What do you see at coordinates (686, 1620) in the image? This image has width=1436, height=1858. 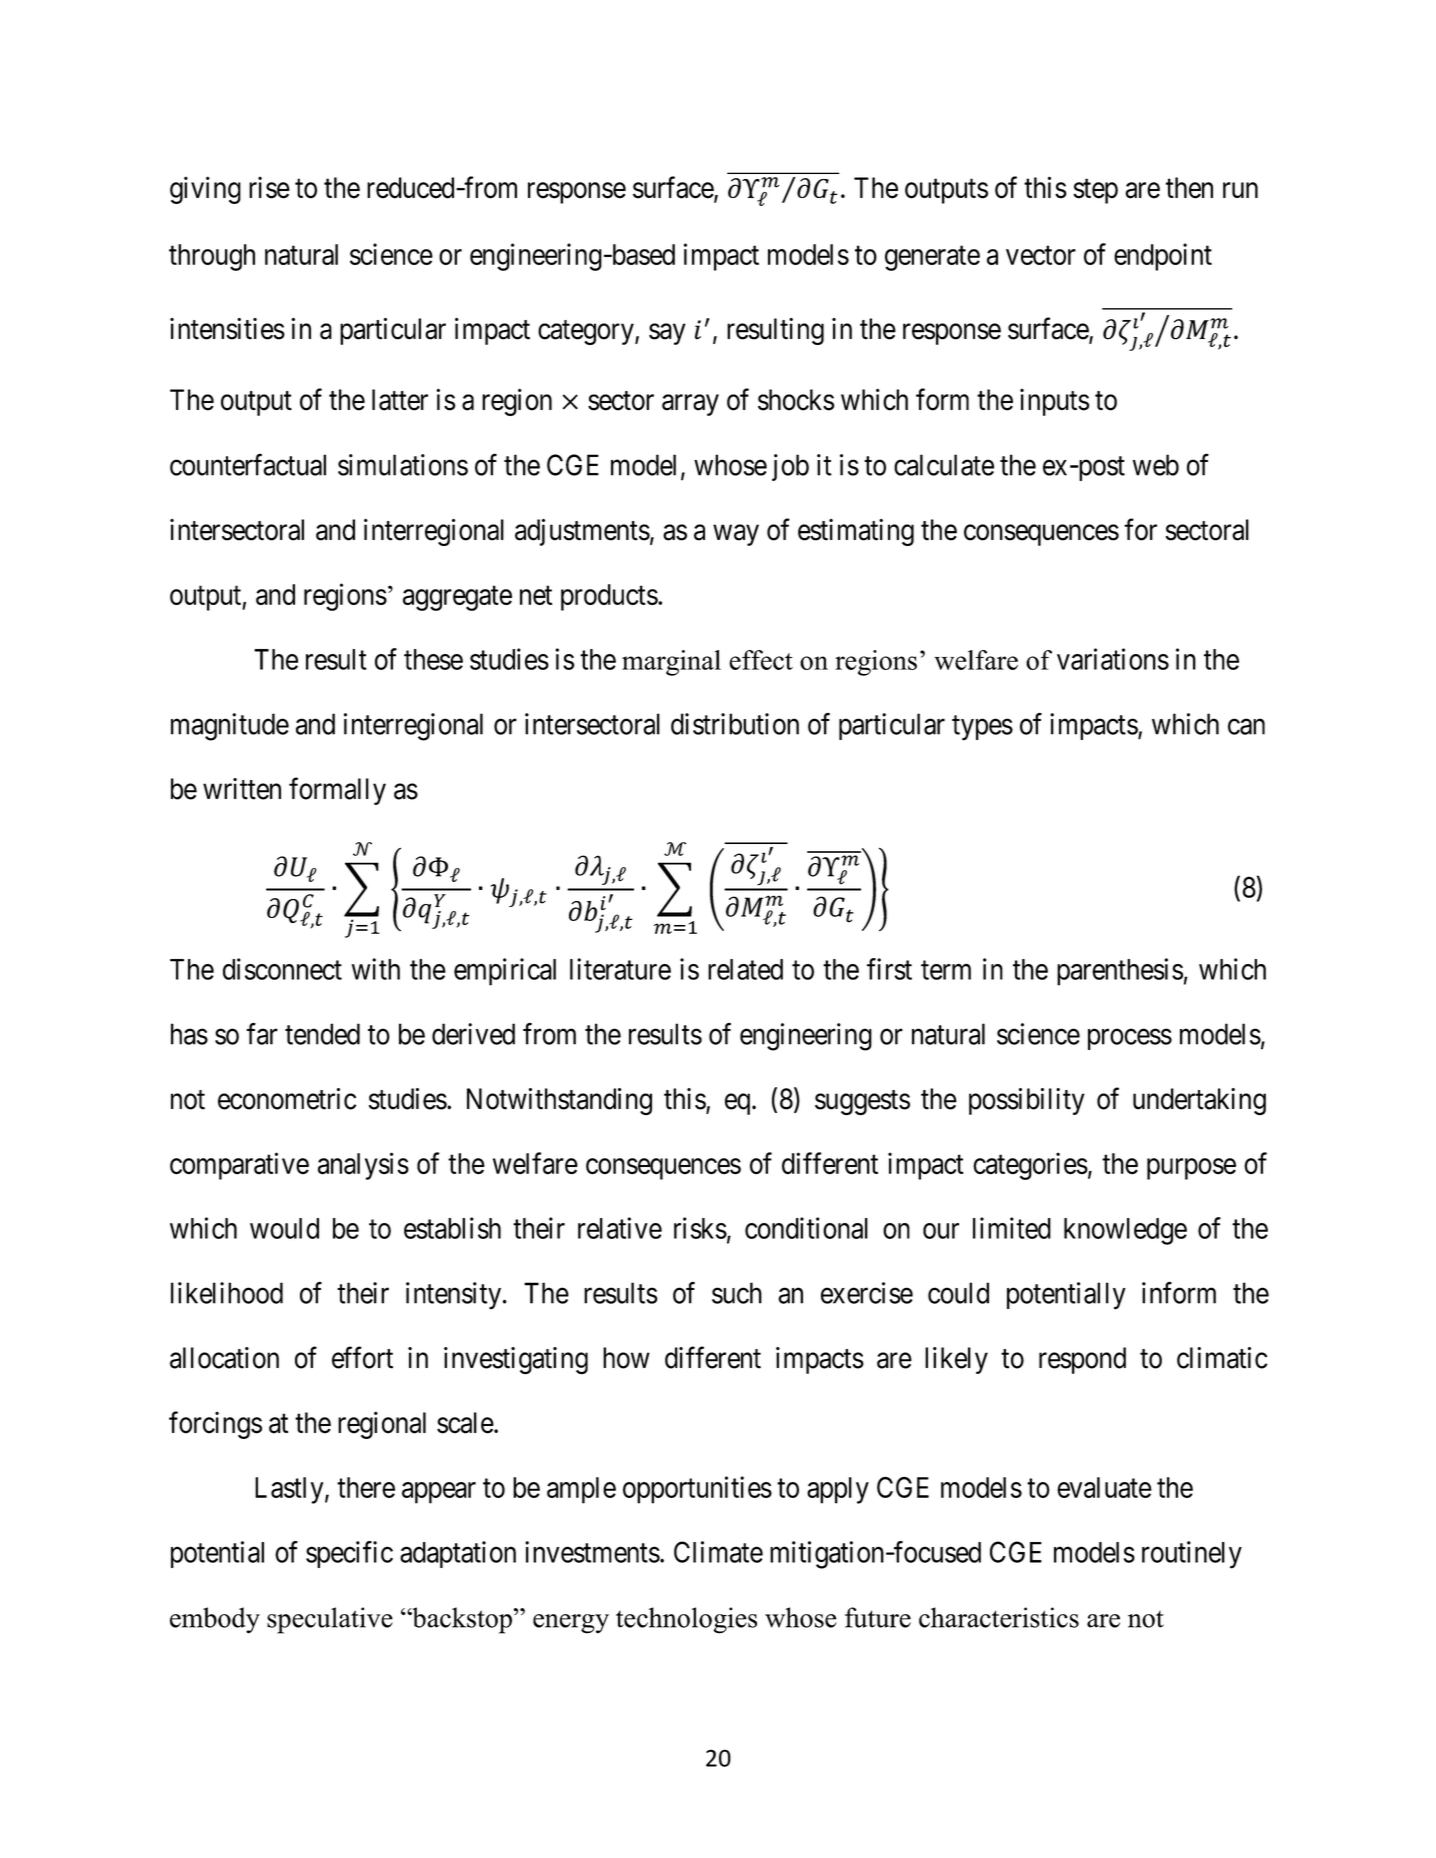 I see `technologies` at bounding box center [686, 1620].
